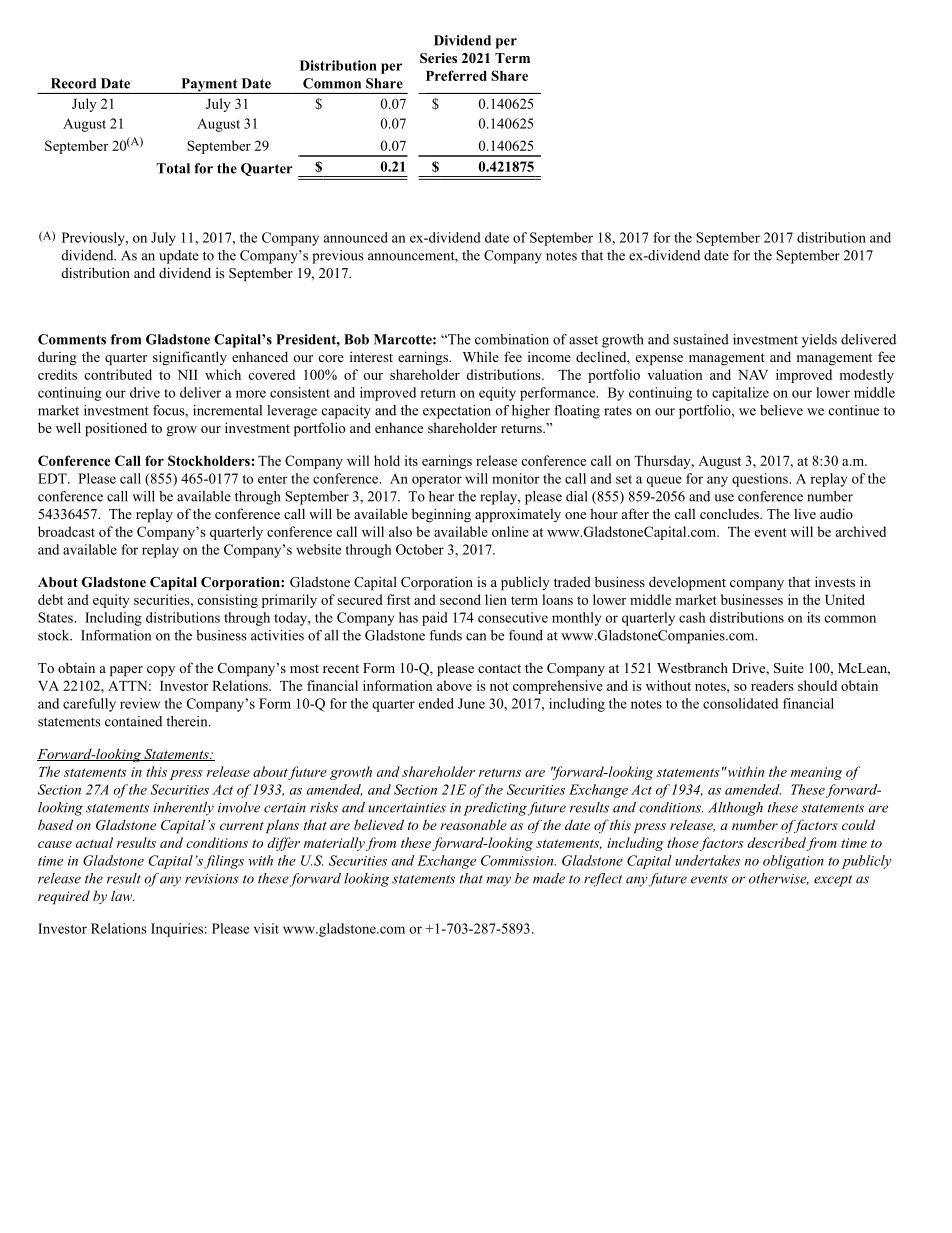  What do you see at coordinates (456, 75) in the screenshot?
I see `Preferred` at bounding box center [456, 75].
